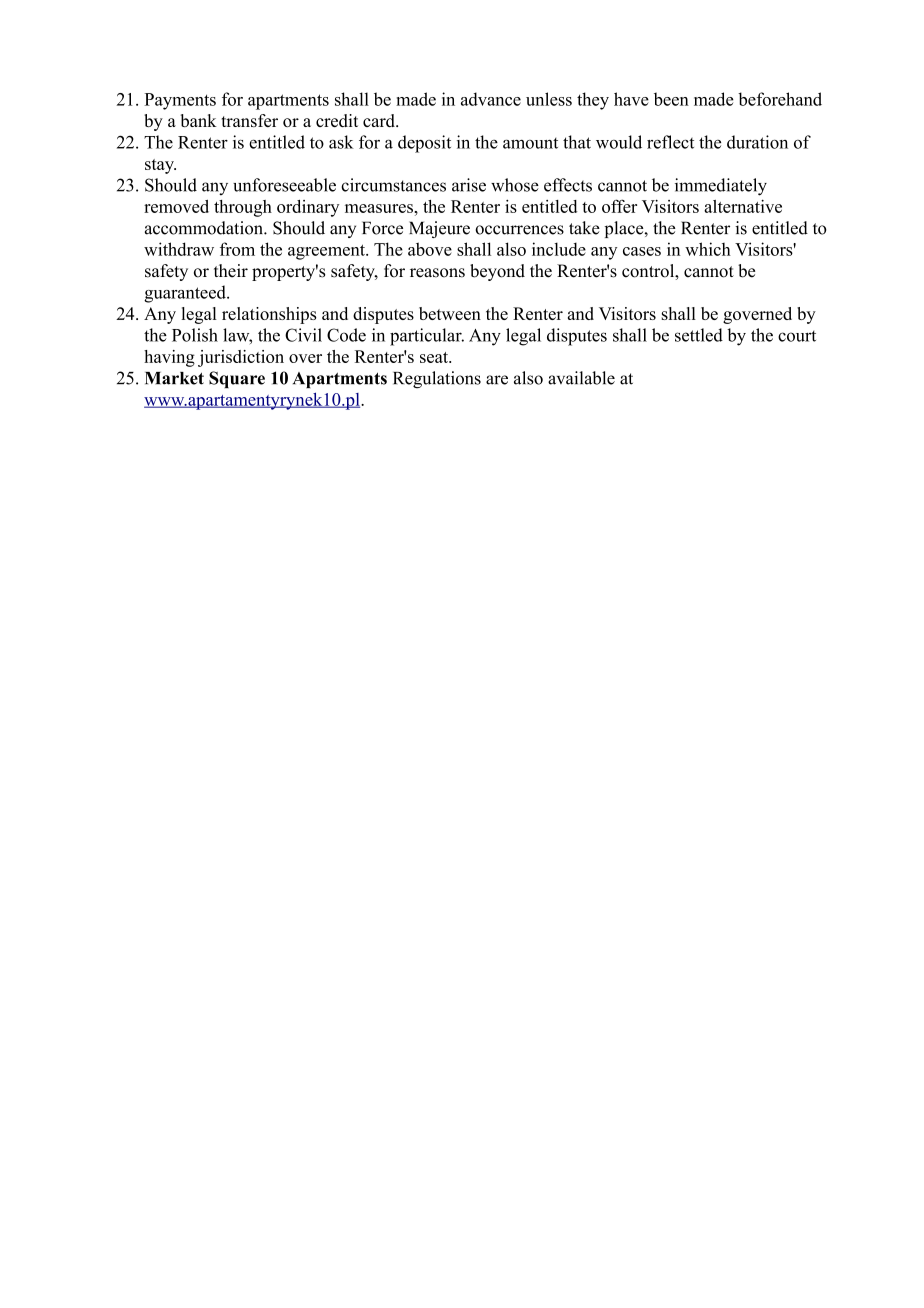 The height and width of the screenshot is (1308, 924). Describe the element at coordinates (237, 379) in the screenshot. I see `Square` at that location.
